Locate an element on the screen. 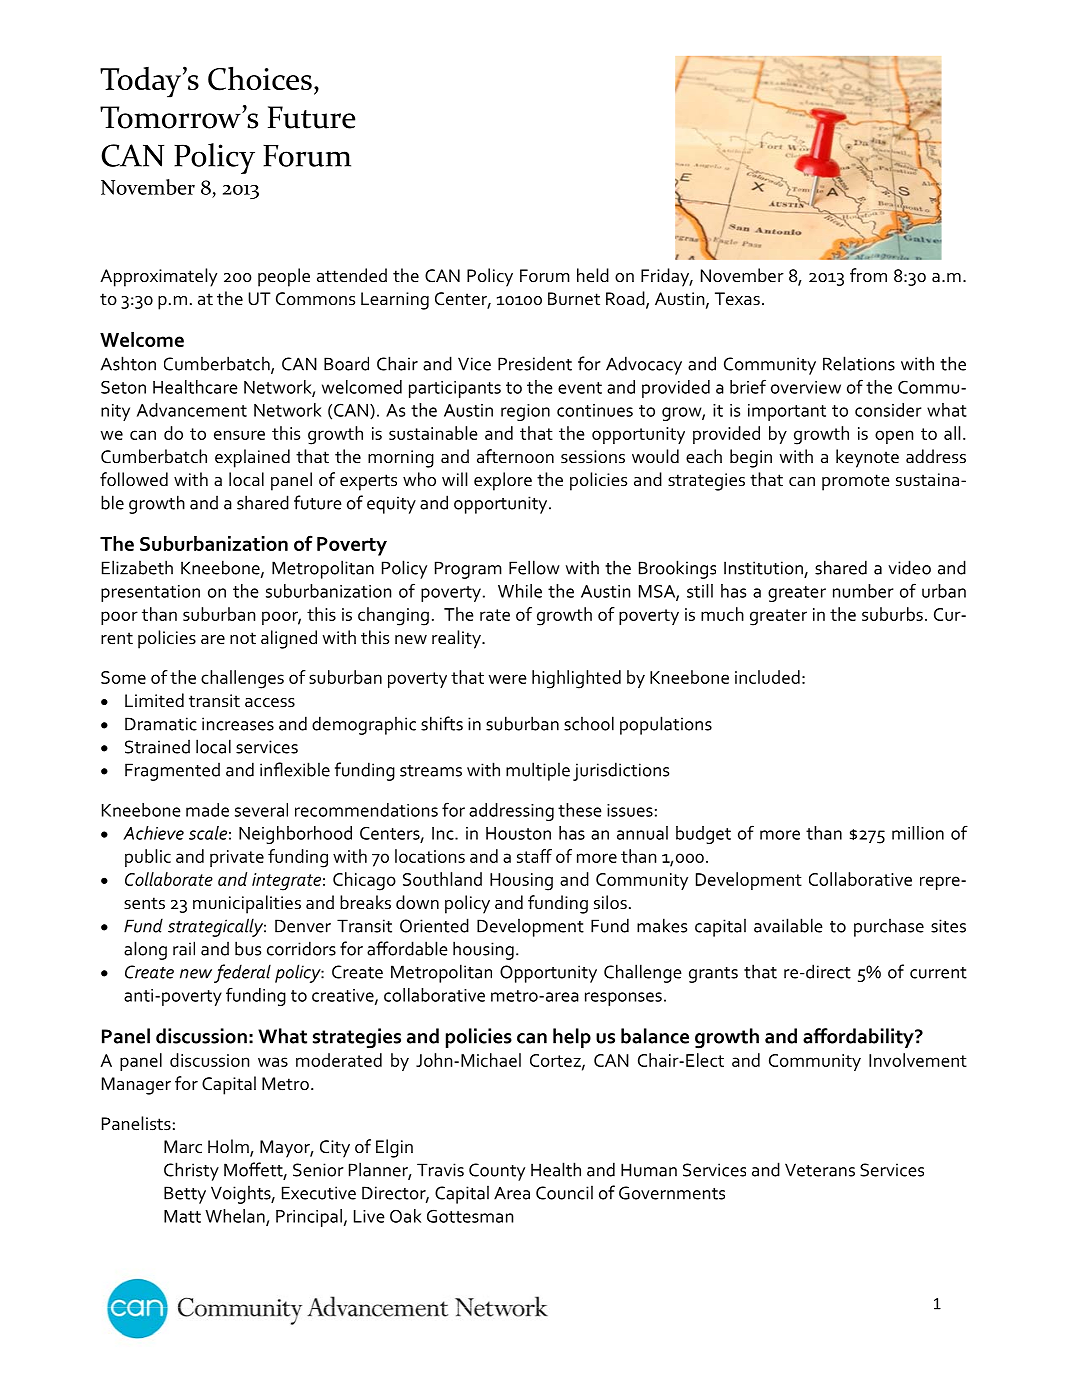 Image resolution: width=1066 pixels, height=1380 pixels. Council is located at coordinates (564, 1192).
